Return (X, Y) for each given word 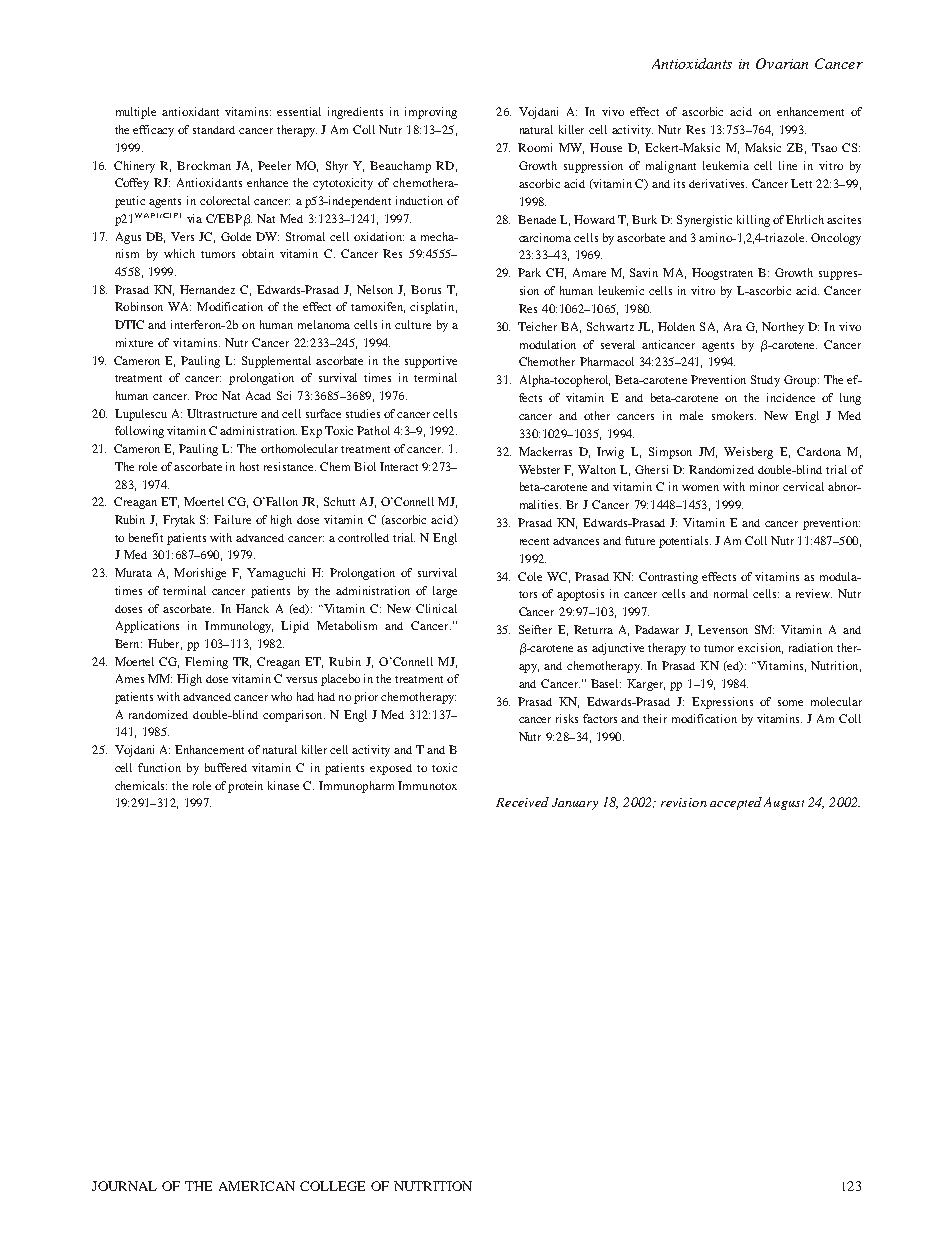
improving (431, 113)
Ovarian (782, 63)
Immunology (239, 627)
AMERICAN (257, 1186)
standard (214, 130)
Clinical (436, 608)
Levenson (723, 629)
